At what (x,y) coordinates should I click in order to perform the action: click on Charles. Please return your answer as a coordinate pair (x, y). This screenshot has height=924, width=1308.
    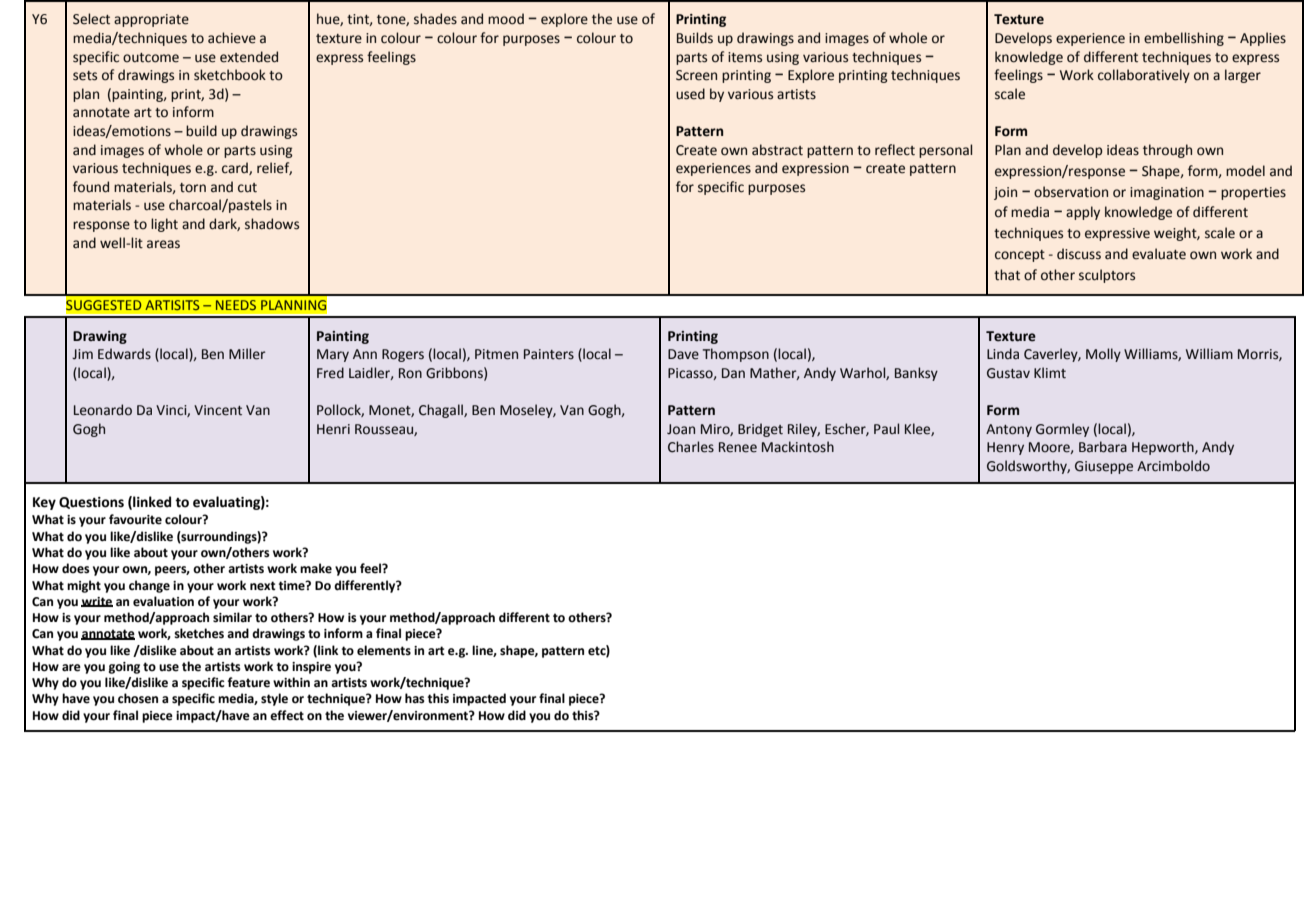
    Looking at the image, I should click on (691, 447).
